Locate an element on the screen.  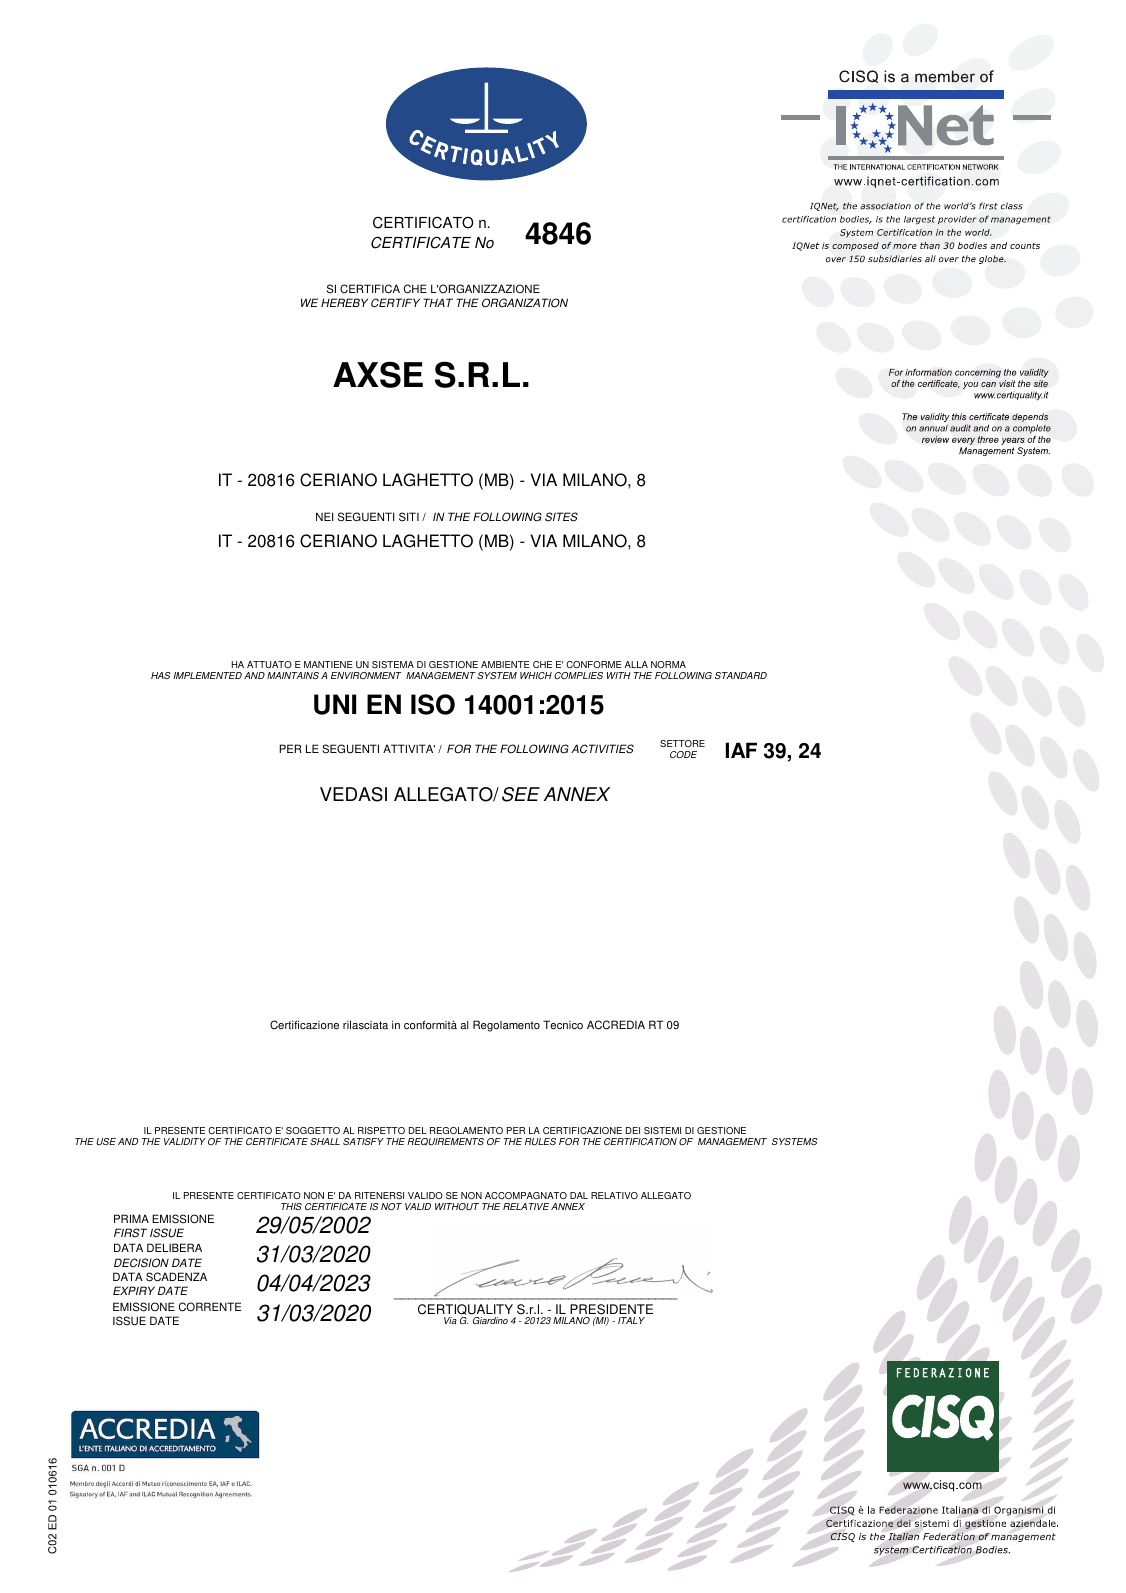
ACTIVITIES is located at coordinates (602, 749).
